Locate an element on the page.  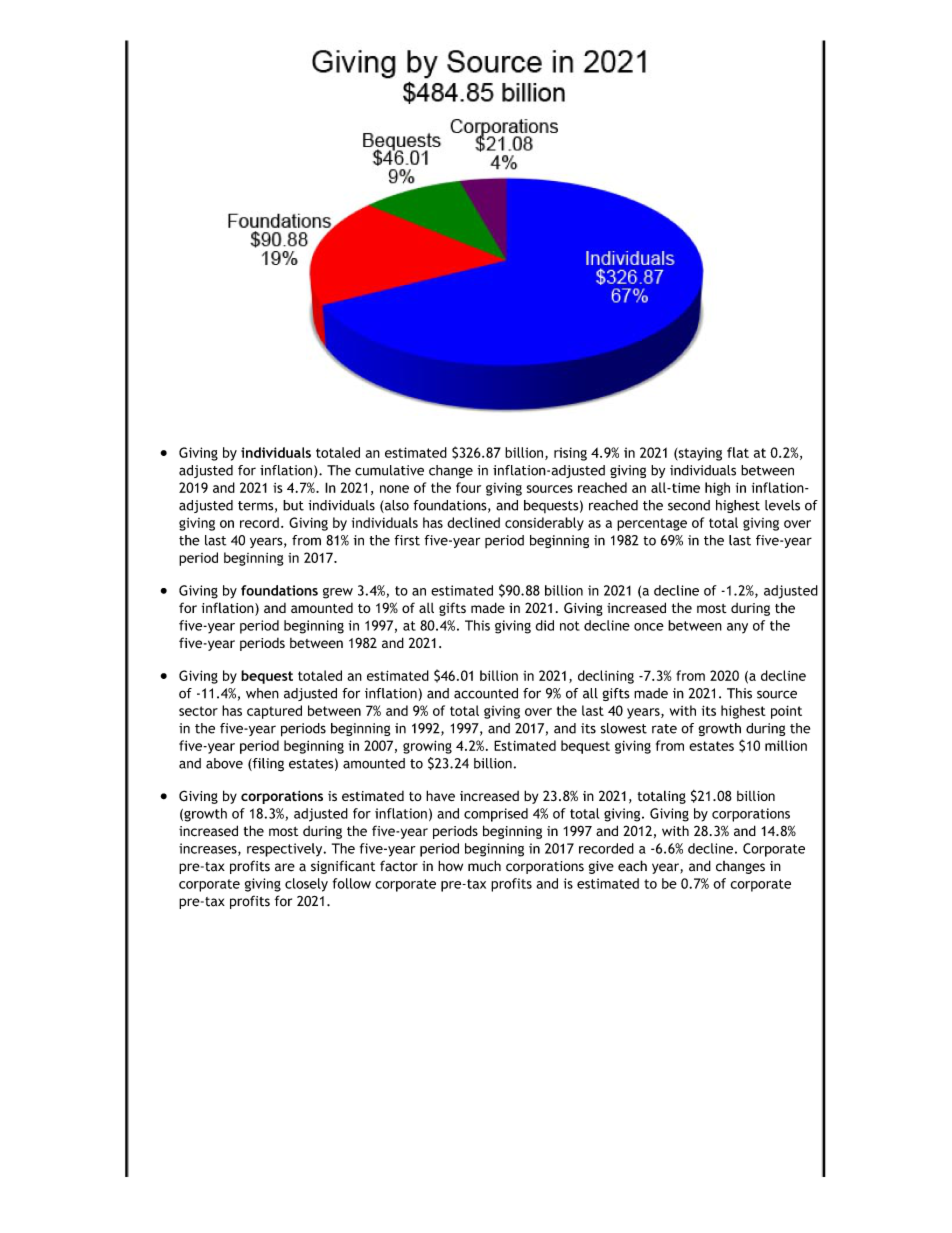
much is located at coordinates (484, 866).
